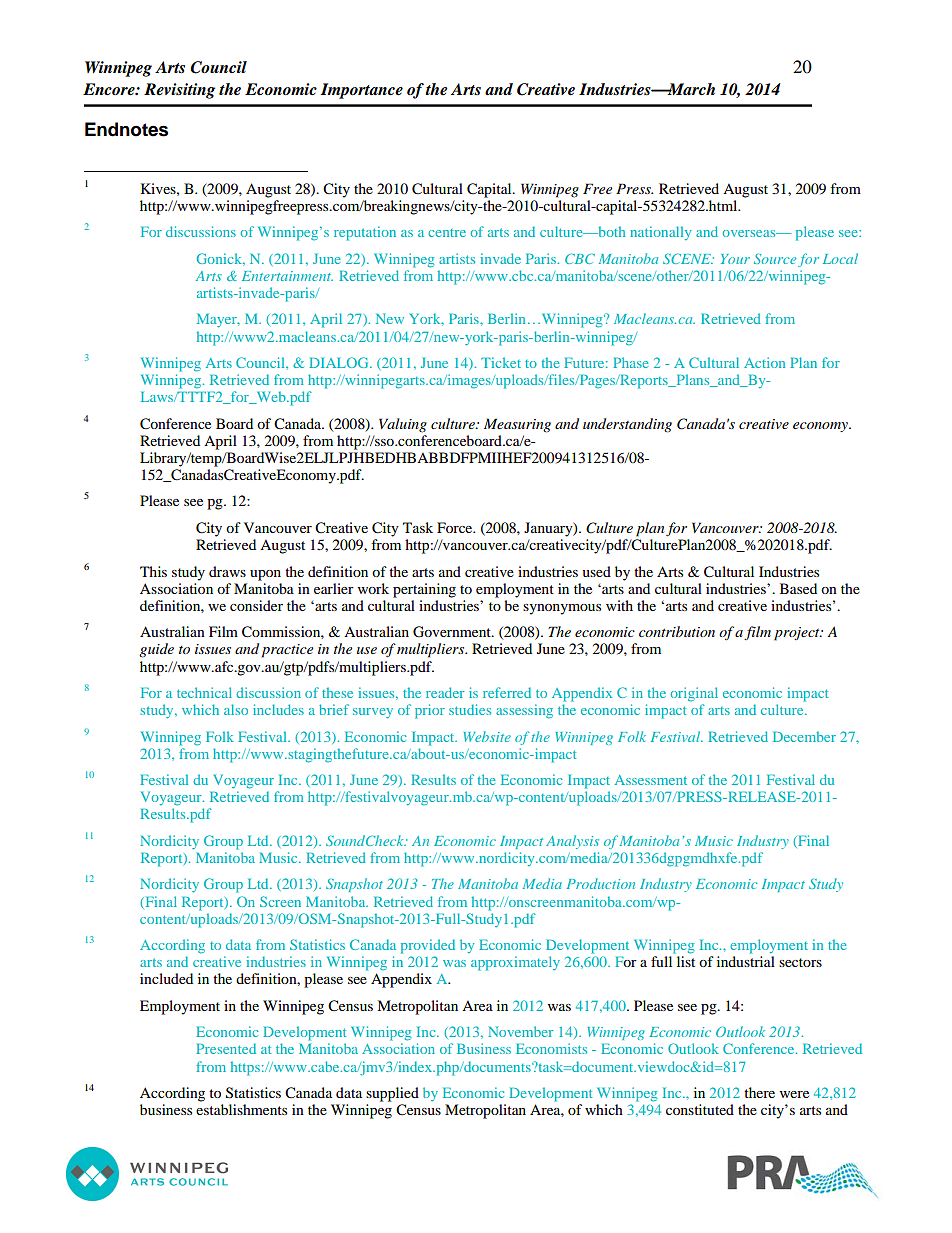 The width and height of the page is (952, 1233). What do you see at coordinates (453, 632) in the page?
I see `Government` at bounding box center [453, 632].
